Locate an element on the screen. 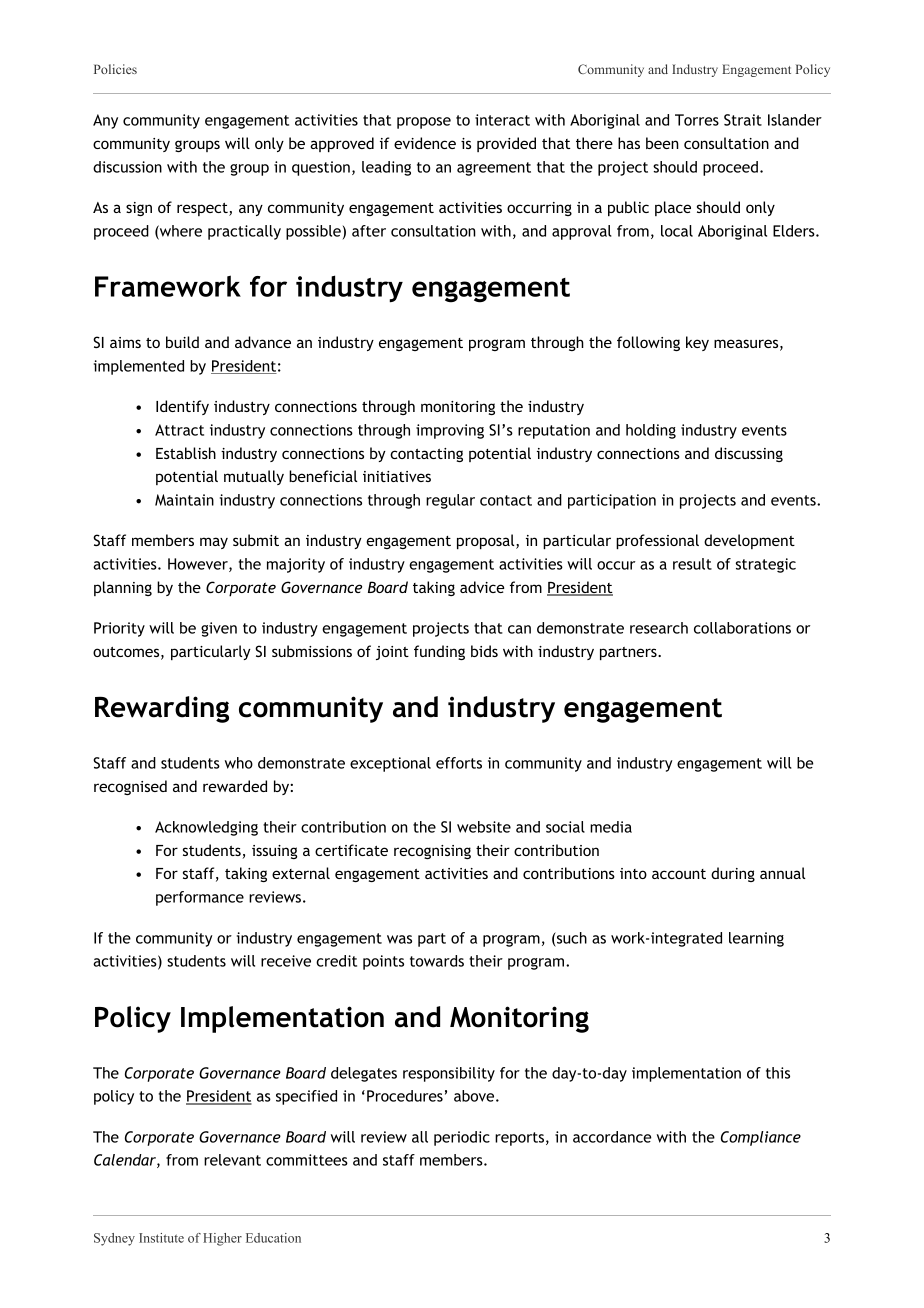  during is located at coordinates (733, 874).
